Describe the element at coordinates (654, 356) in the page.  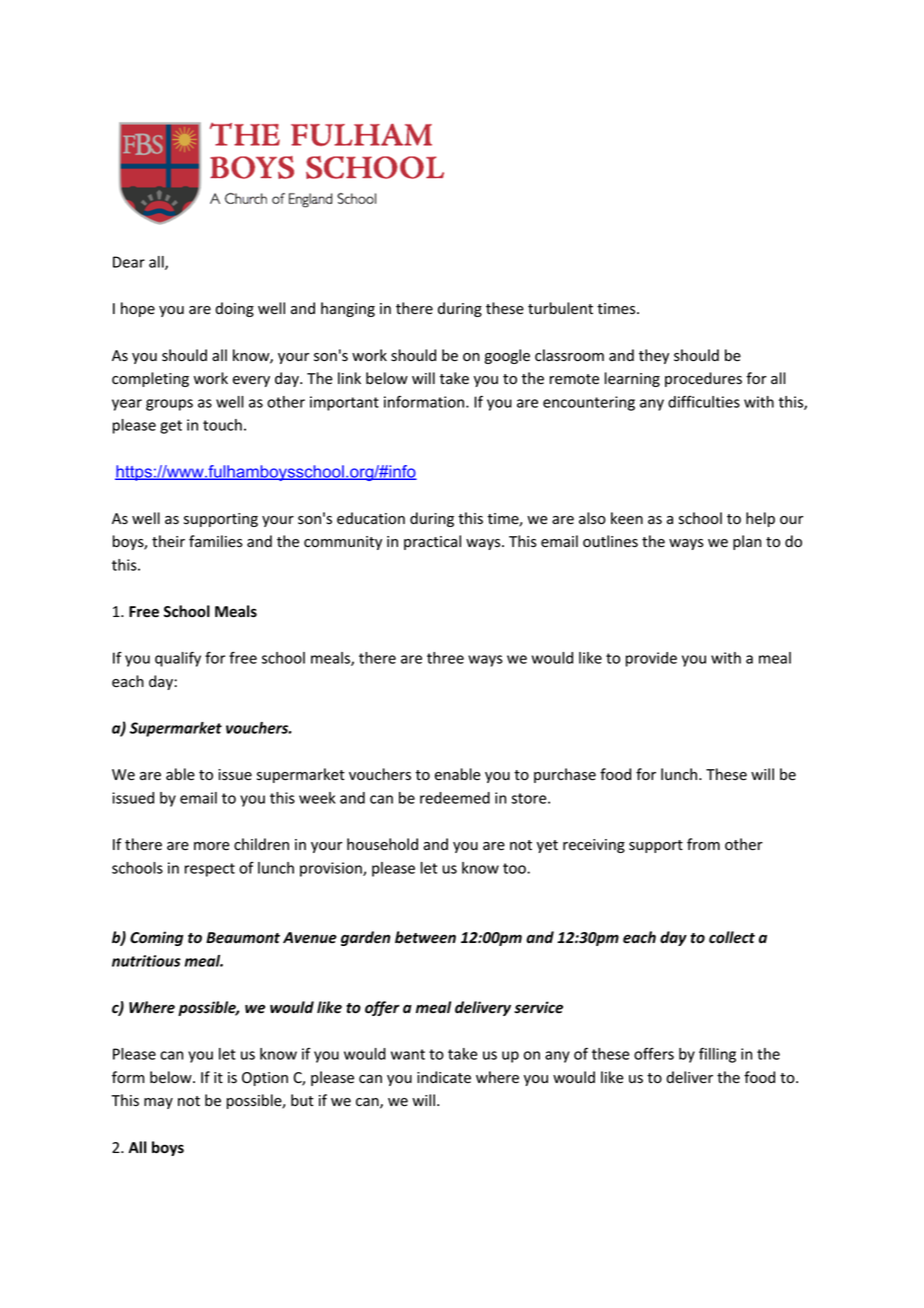
I see `they` at that location.
